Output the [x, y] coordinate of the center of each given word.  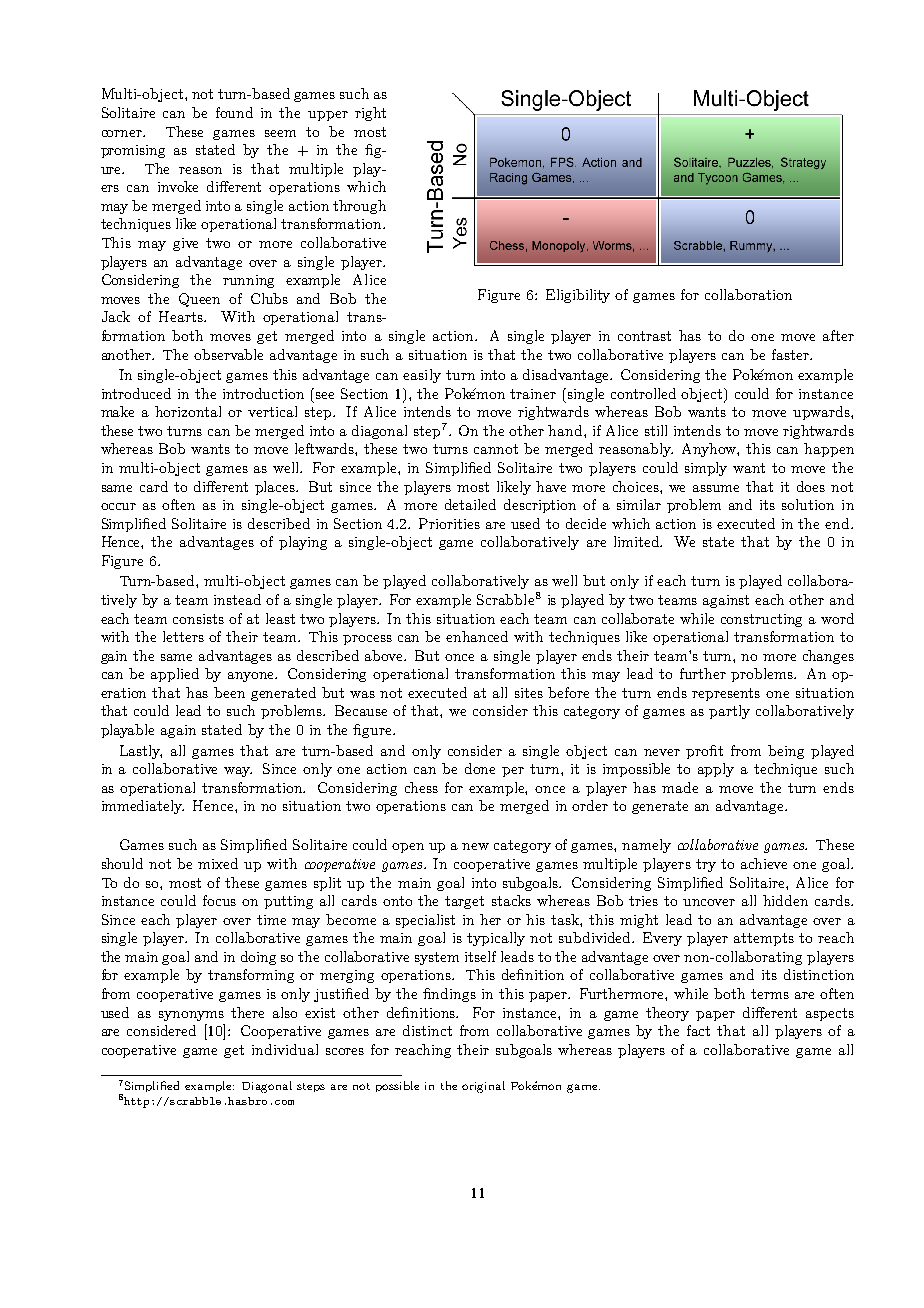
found [234, 112]
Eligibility [578, 296]
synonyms [191, 1016]
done [480, 768]
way [238, 772]
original [483, 1087]
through [359, 207]
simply [706, 469]
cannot [496, 449]
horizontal [188, 411]
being [786, 752]
